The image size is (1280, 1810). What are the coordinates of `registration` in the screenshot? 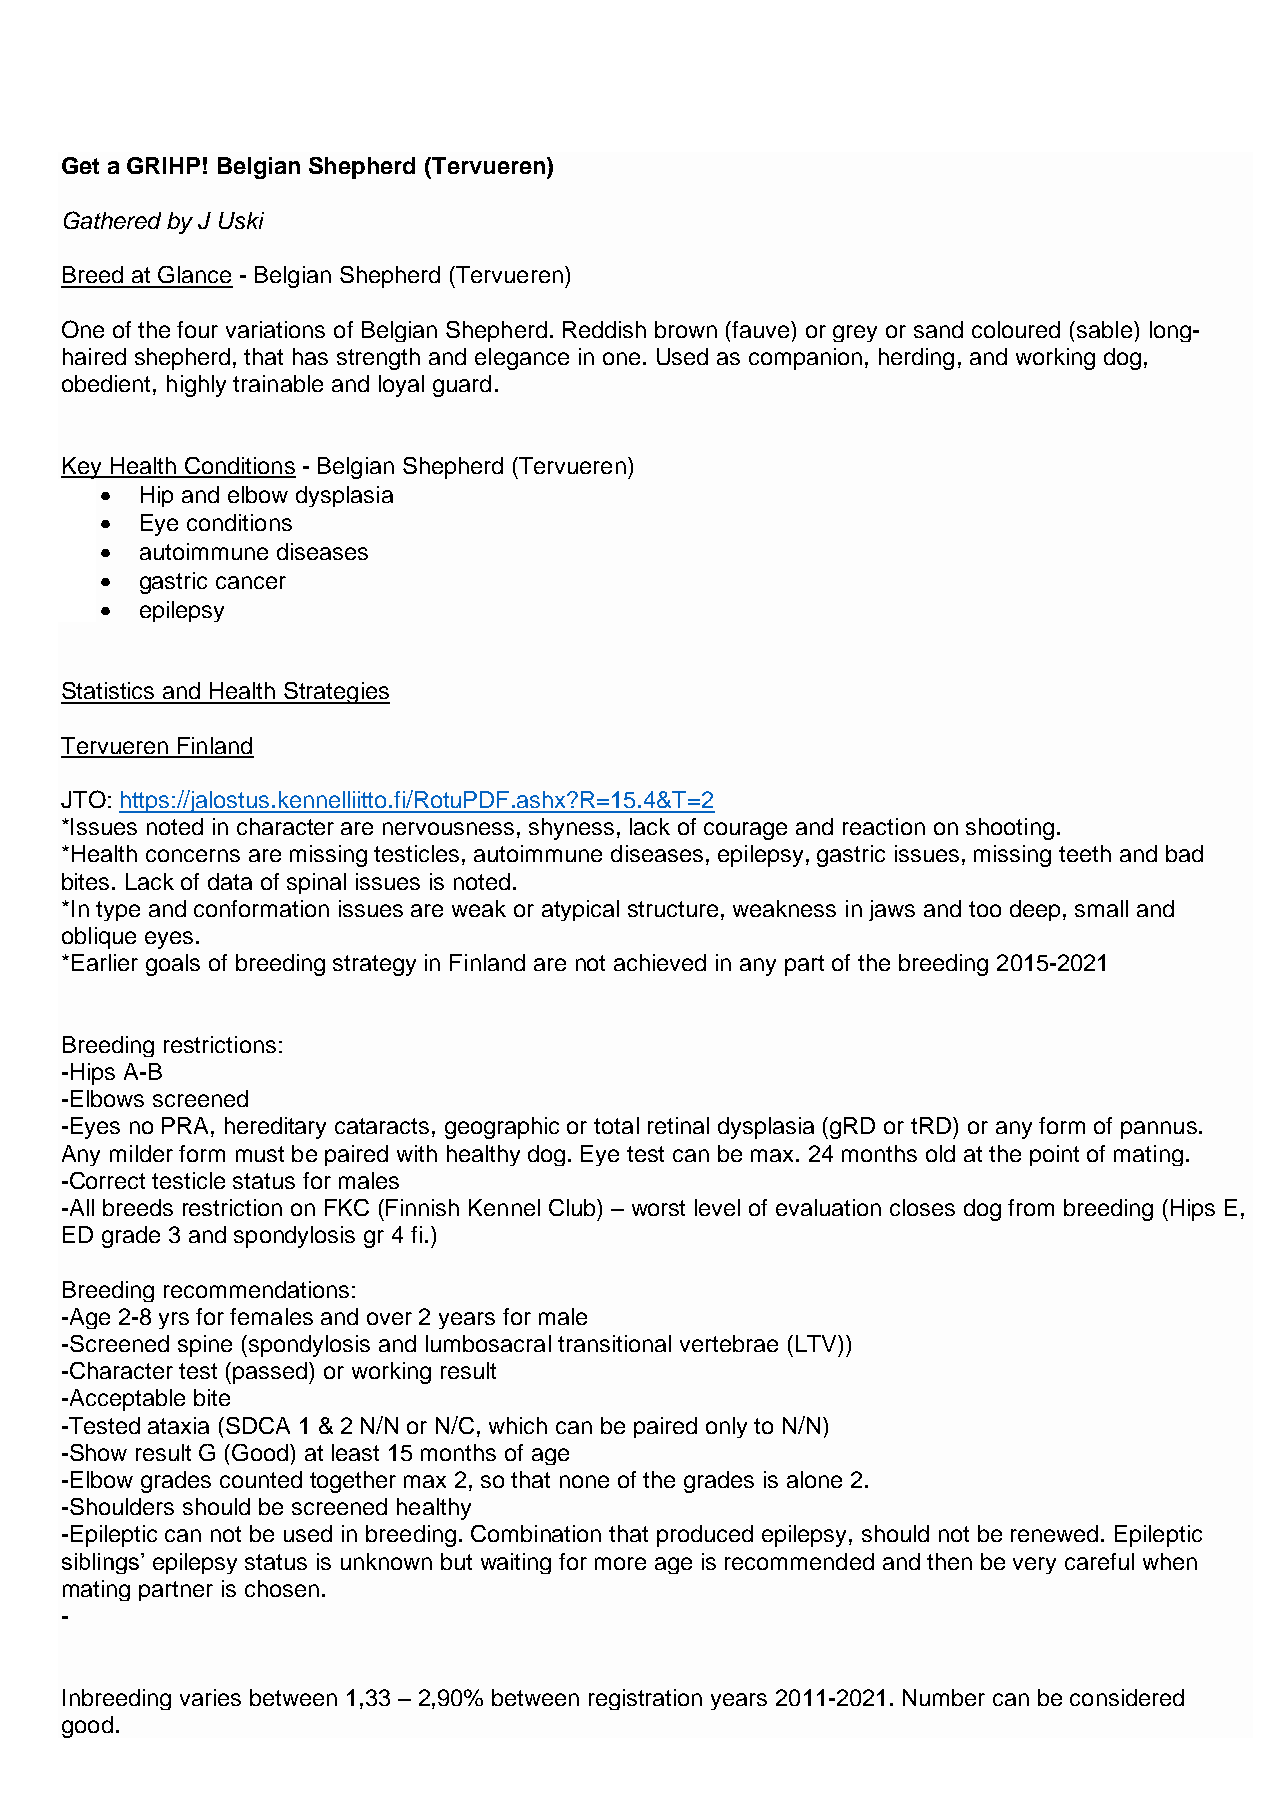 It's located at (645, 1699).
